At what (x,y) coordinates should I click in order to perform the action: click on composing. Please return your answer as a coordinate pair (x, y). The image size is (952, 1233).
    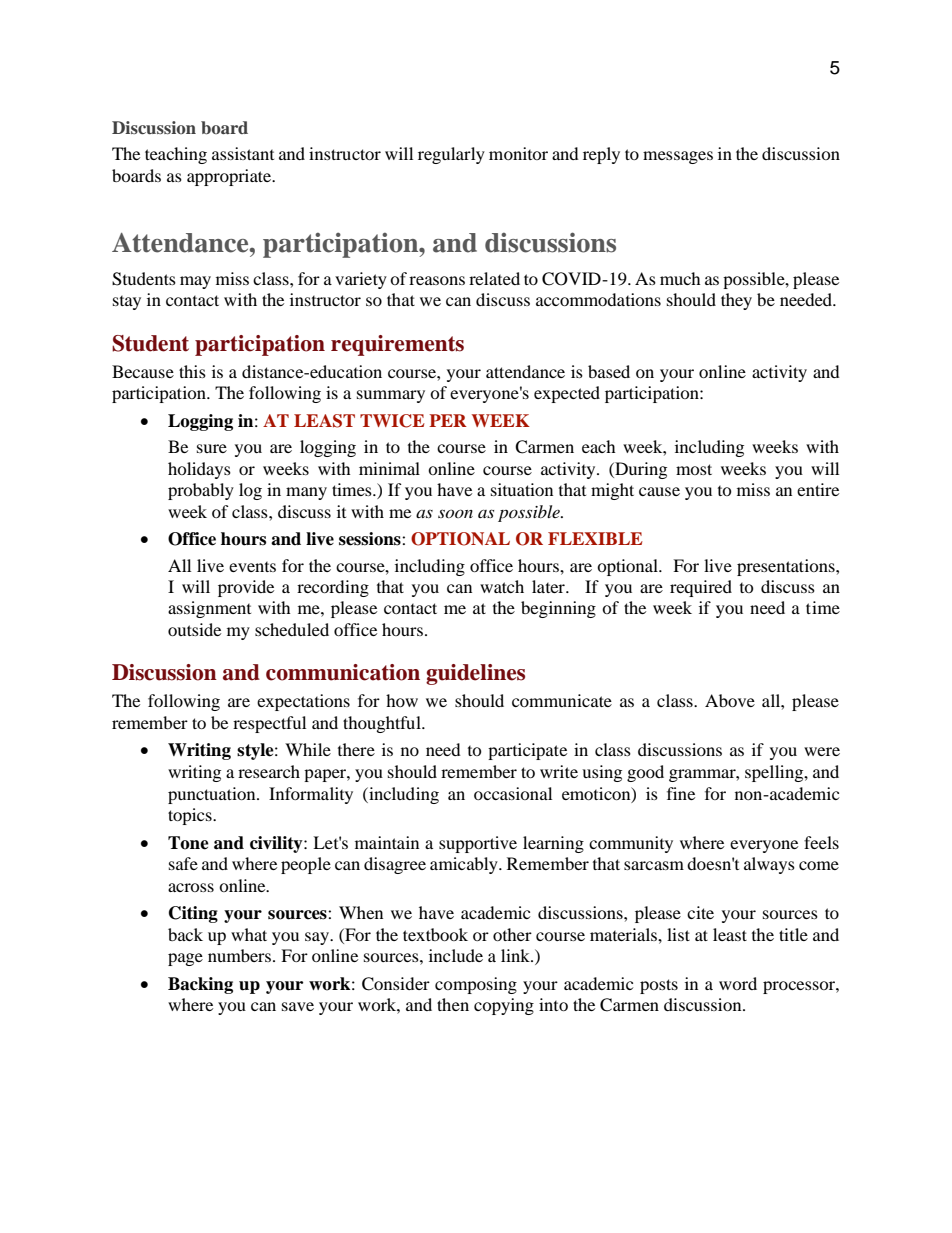
    Looking at the image, I should click on (476, 985).
